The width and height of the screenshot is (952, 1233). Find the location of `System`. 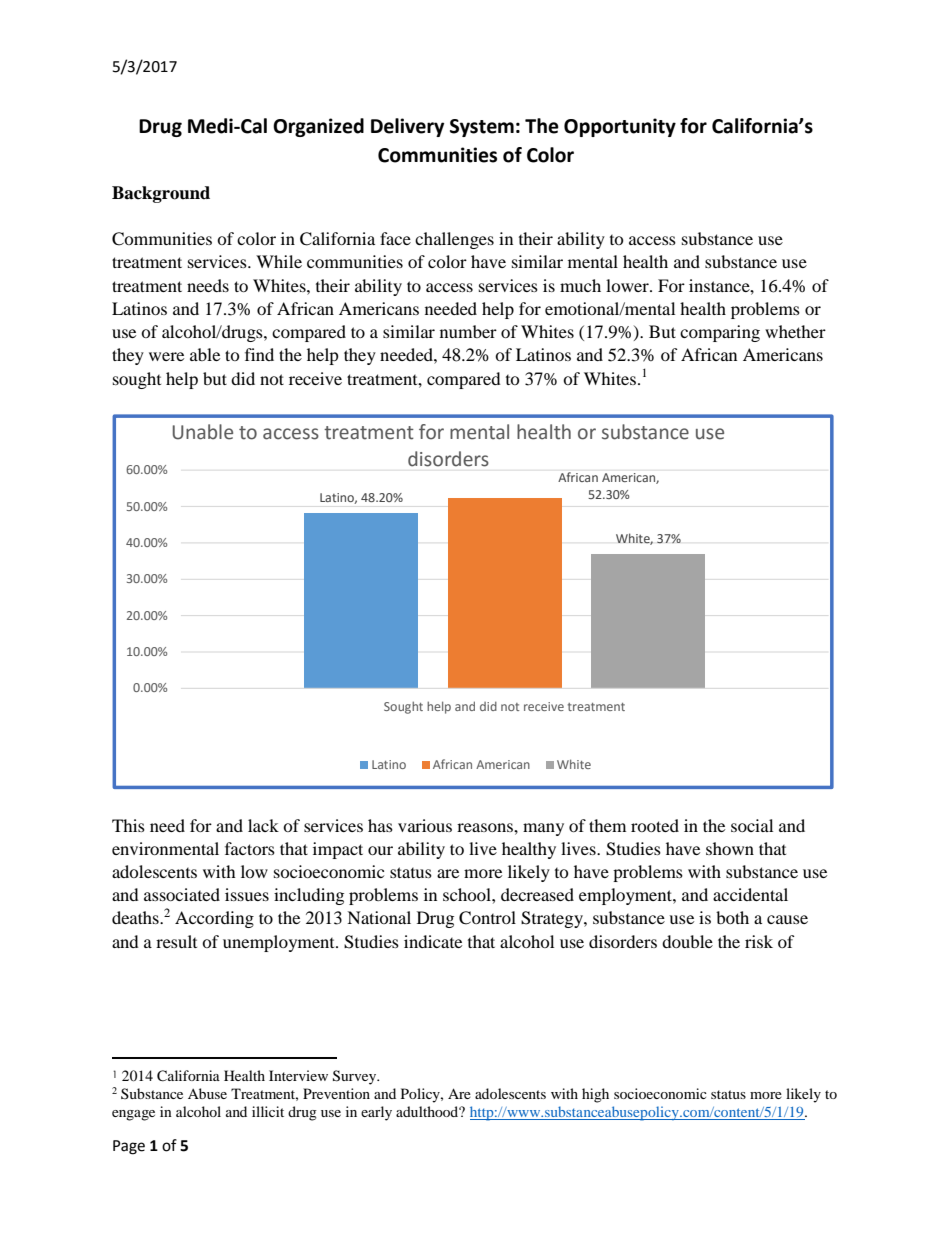

System is located at coordinates (482, 128).
